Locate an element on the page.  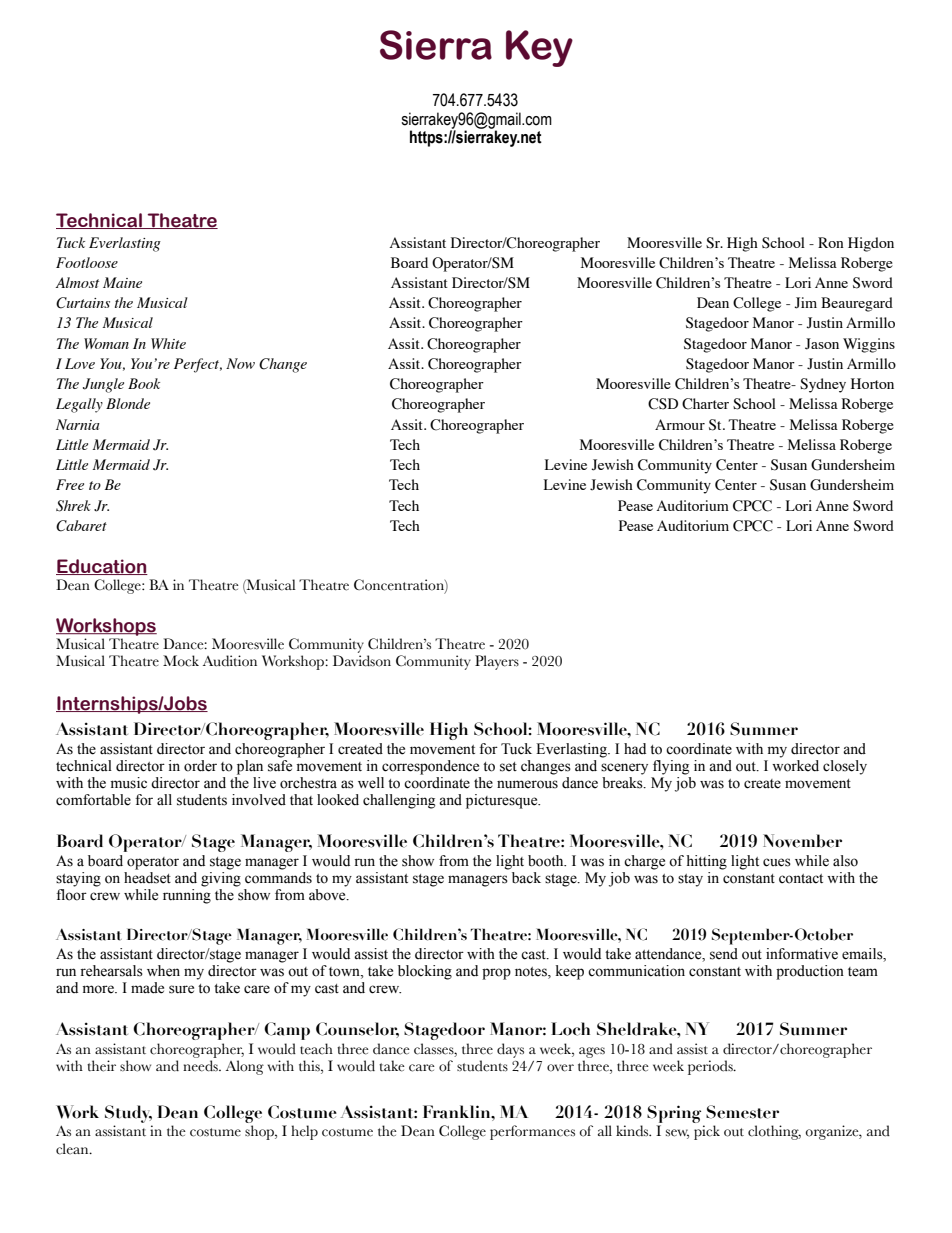
Now is located at coordinates (240, 363).
